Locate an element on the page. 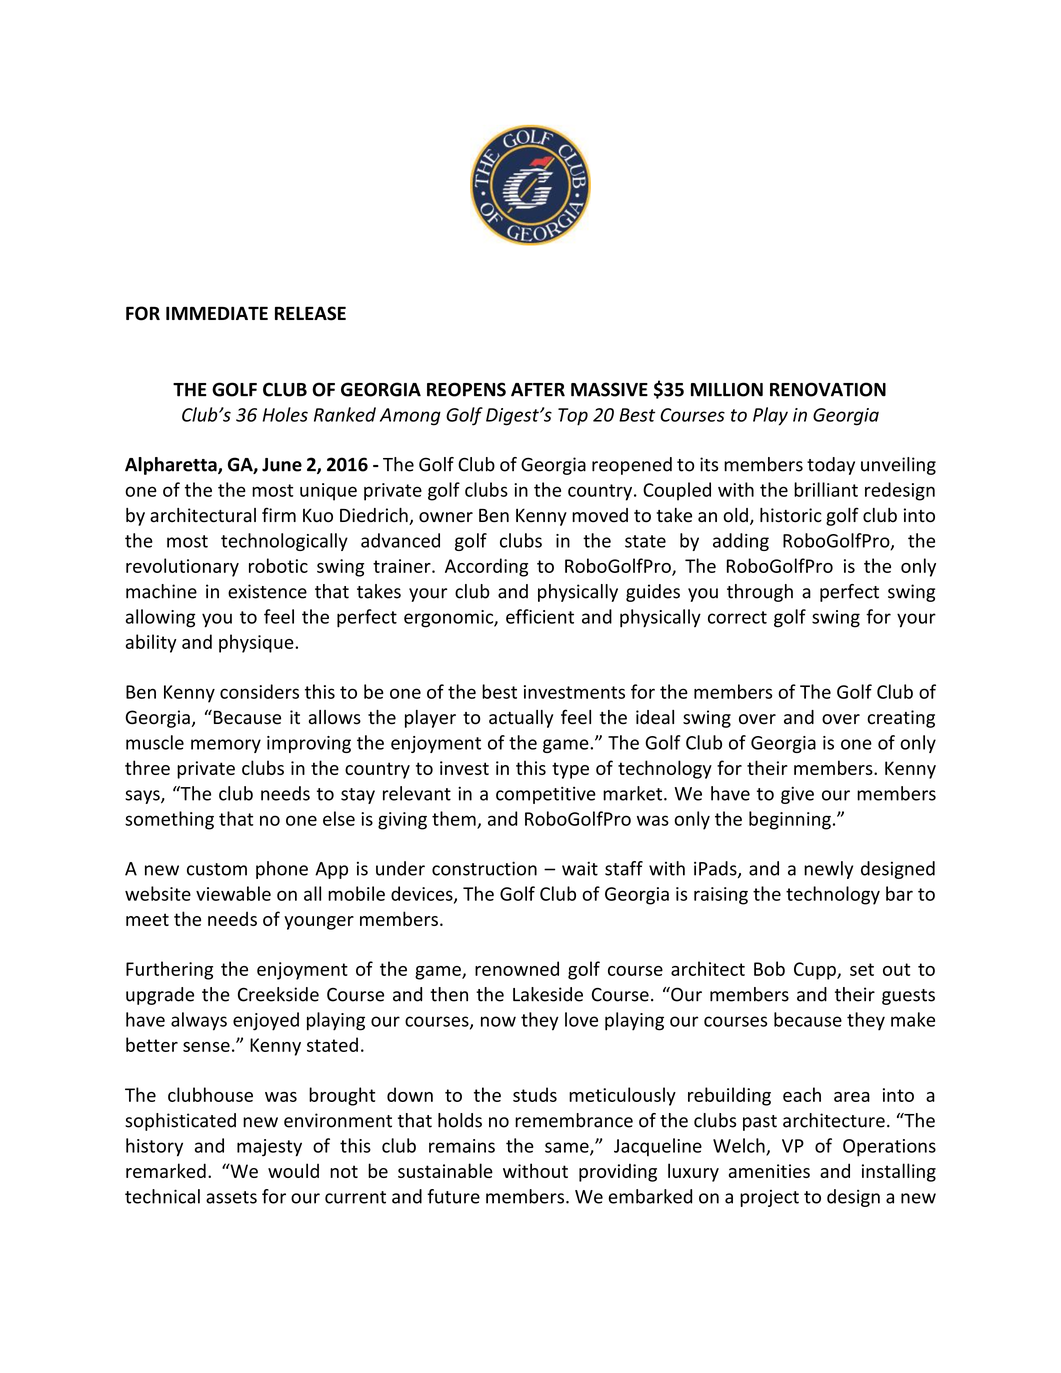 This document has height=1373, width=1061. RENOVATION is located at coordinates (828, 389).
